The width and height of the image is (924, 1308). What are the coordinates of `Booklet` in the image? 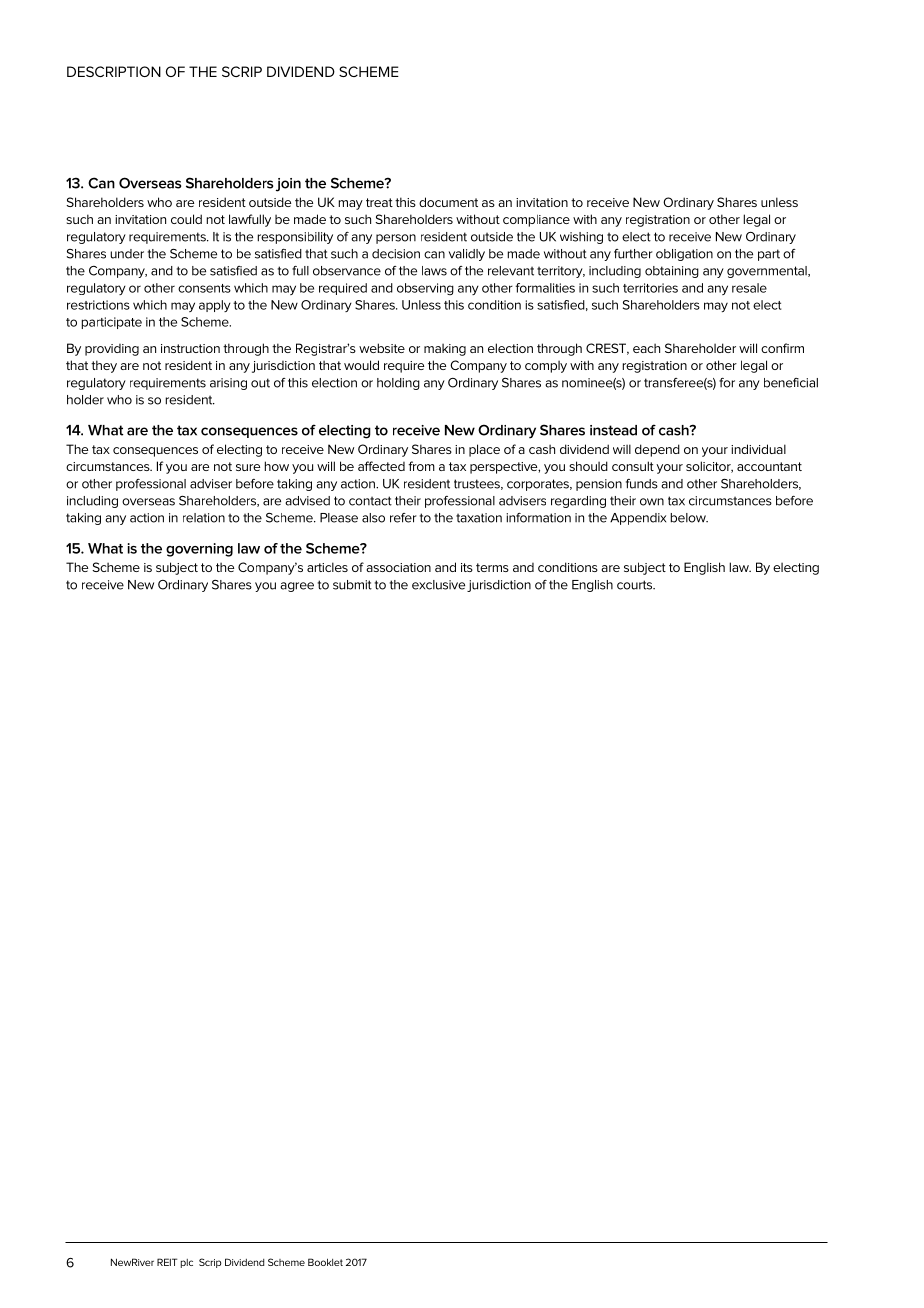 It's located at (325, 1262).
